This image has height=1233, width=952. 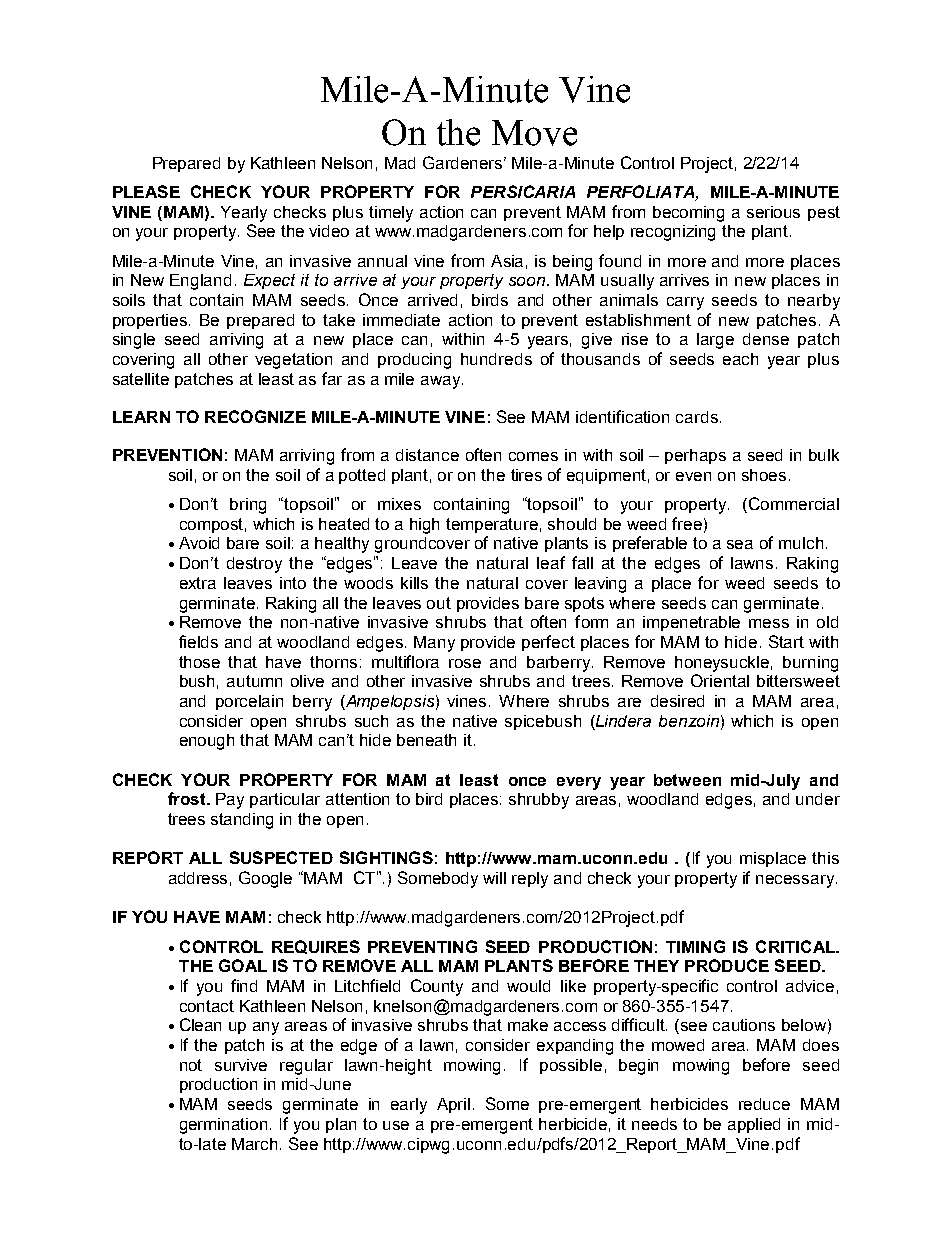 What do you see at coordinates (223, 1126) in the image?
I see `germination` at bounding box center [223, 1126].
